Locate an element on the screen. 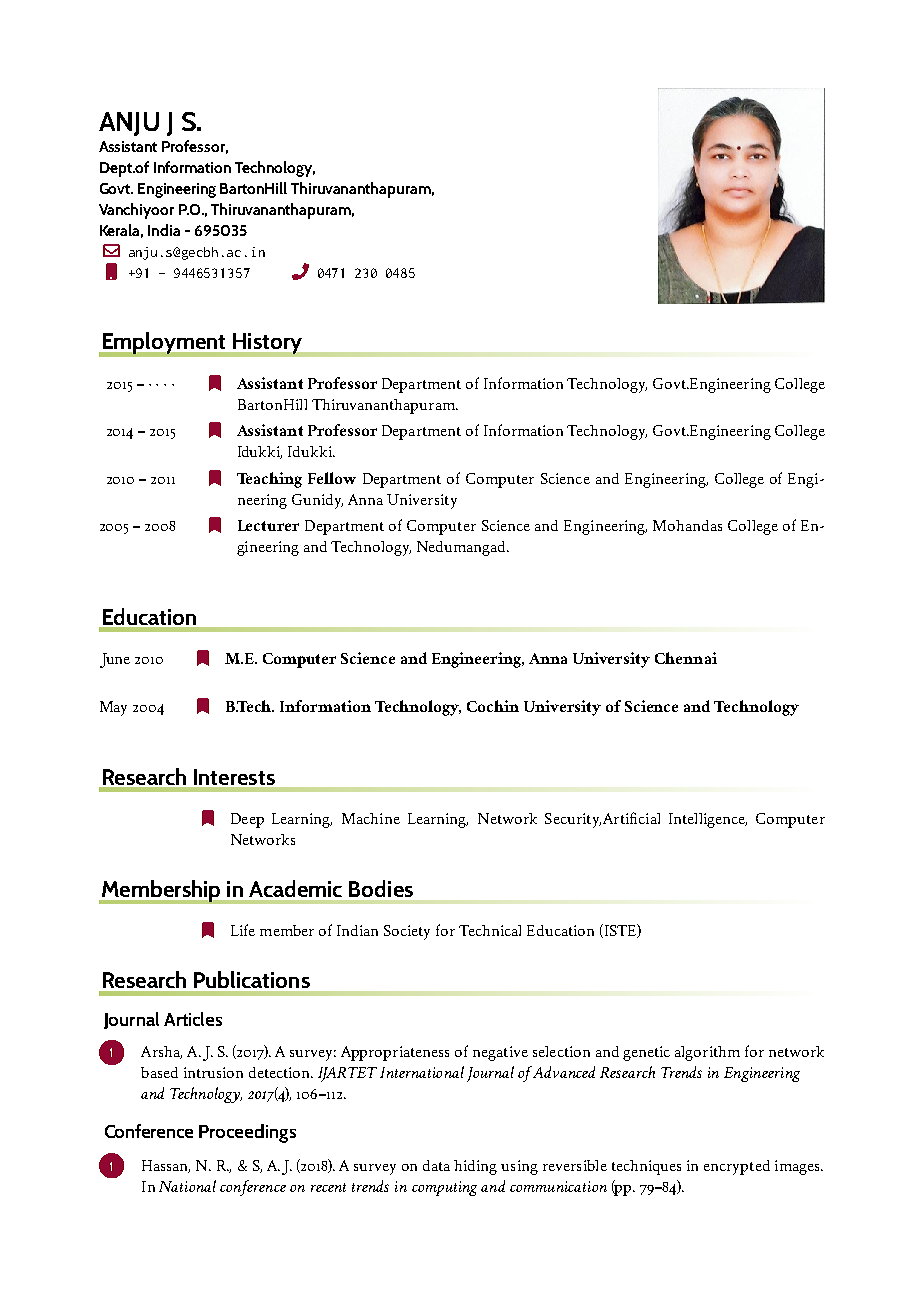 The height and width of the screenshot is (1308, 924). Machine is located at coordinates (371, 818).
